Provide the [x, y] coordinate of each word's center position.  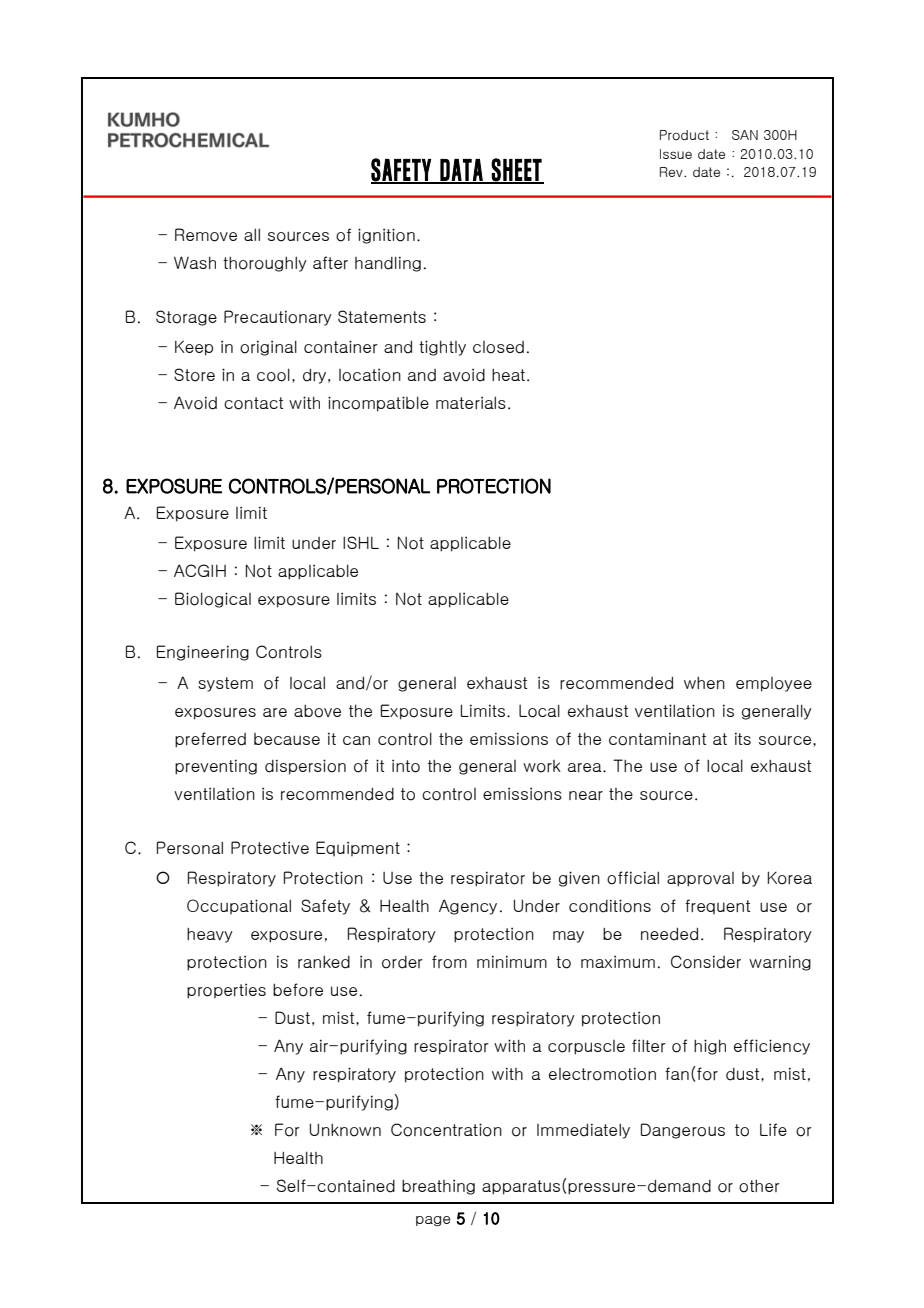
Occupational [239, 906]
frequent [717, 906]
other [759, 1186]
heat [510, 375]
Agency [468, 907]
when [704, 683]
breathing [438, 1187]
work [542, 766]
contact [253, 403]
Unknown [345, 1130]
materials [471, 402]
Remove [206, 235]
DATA [461, 171]
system [225, 684]
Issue [676, 154]
